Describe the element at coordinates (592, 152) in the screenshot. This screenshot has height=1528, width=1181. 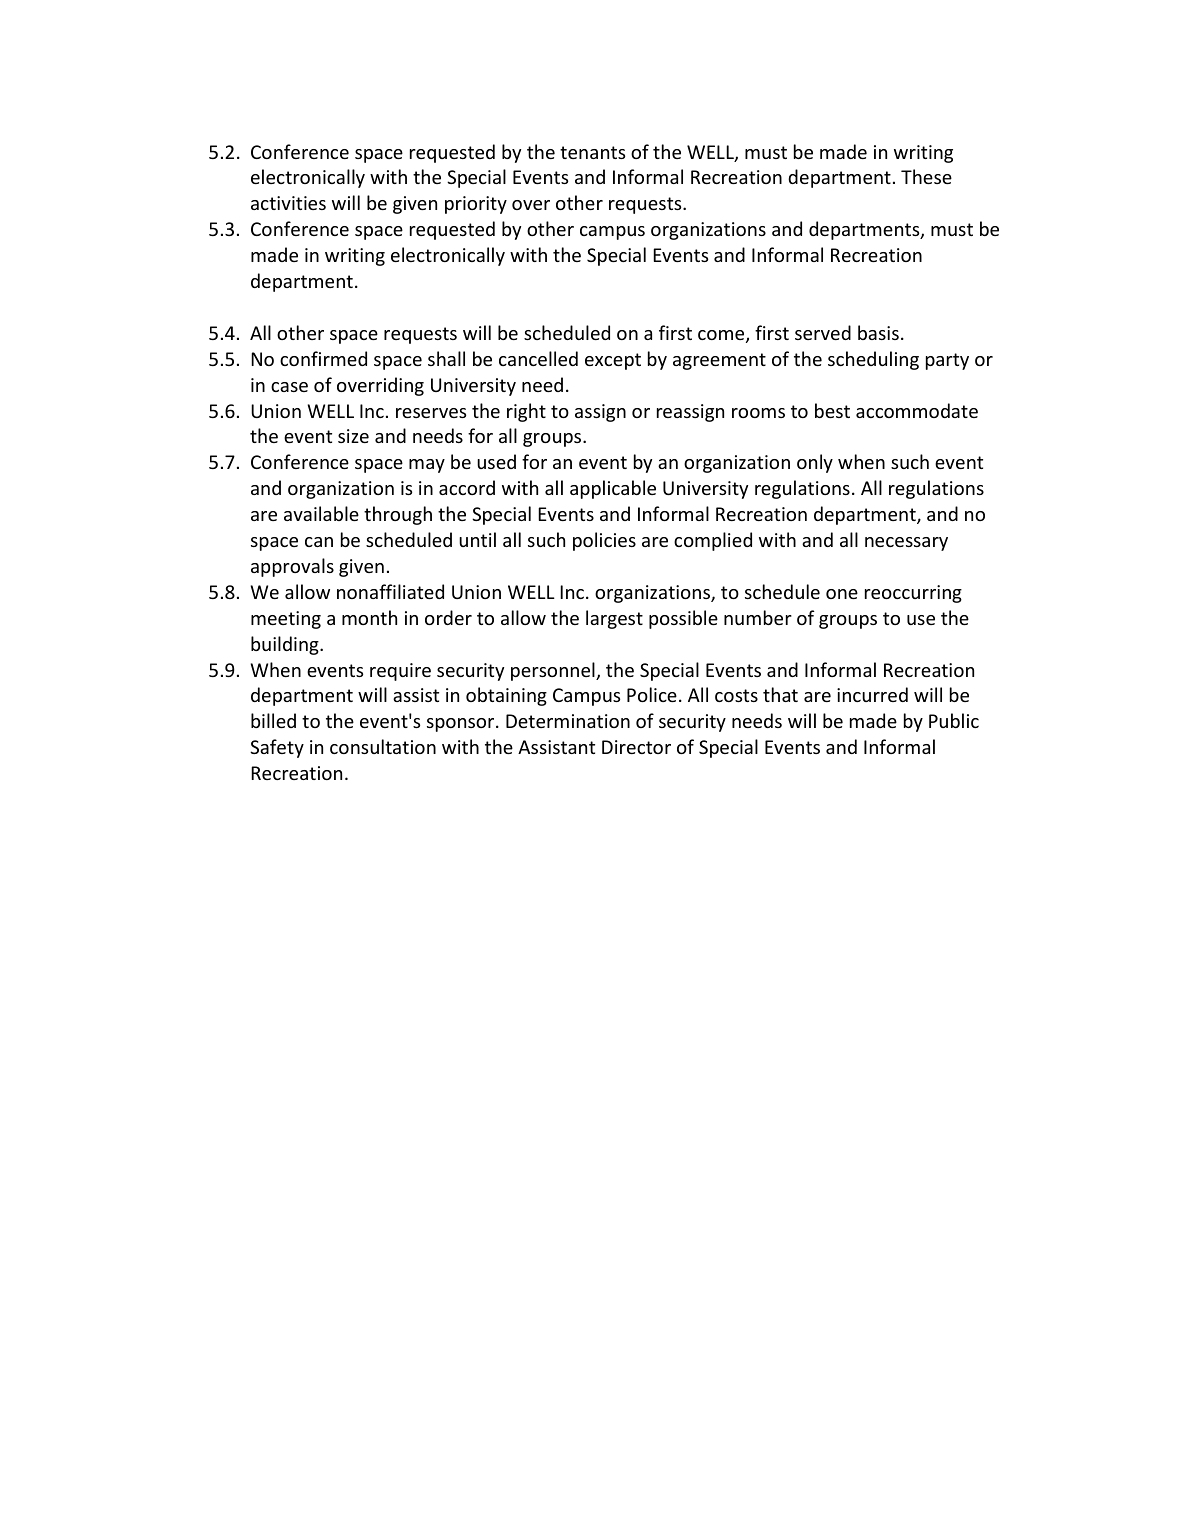
I see `tenants` at that location.
